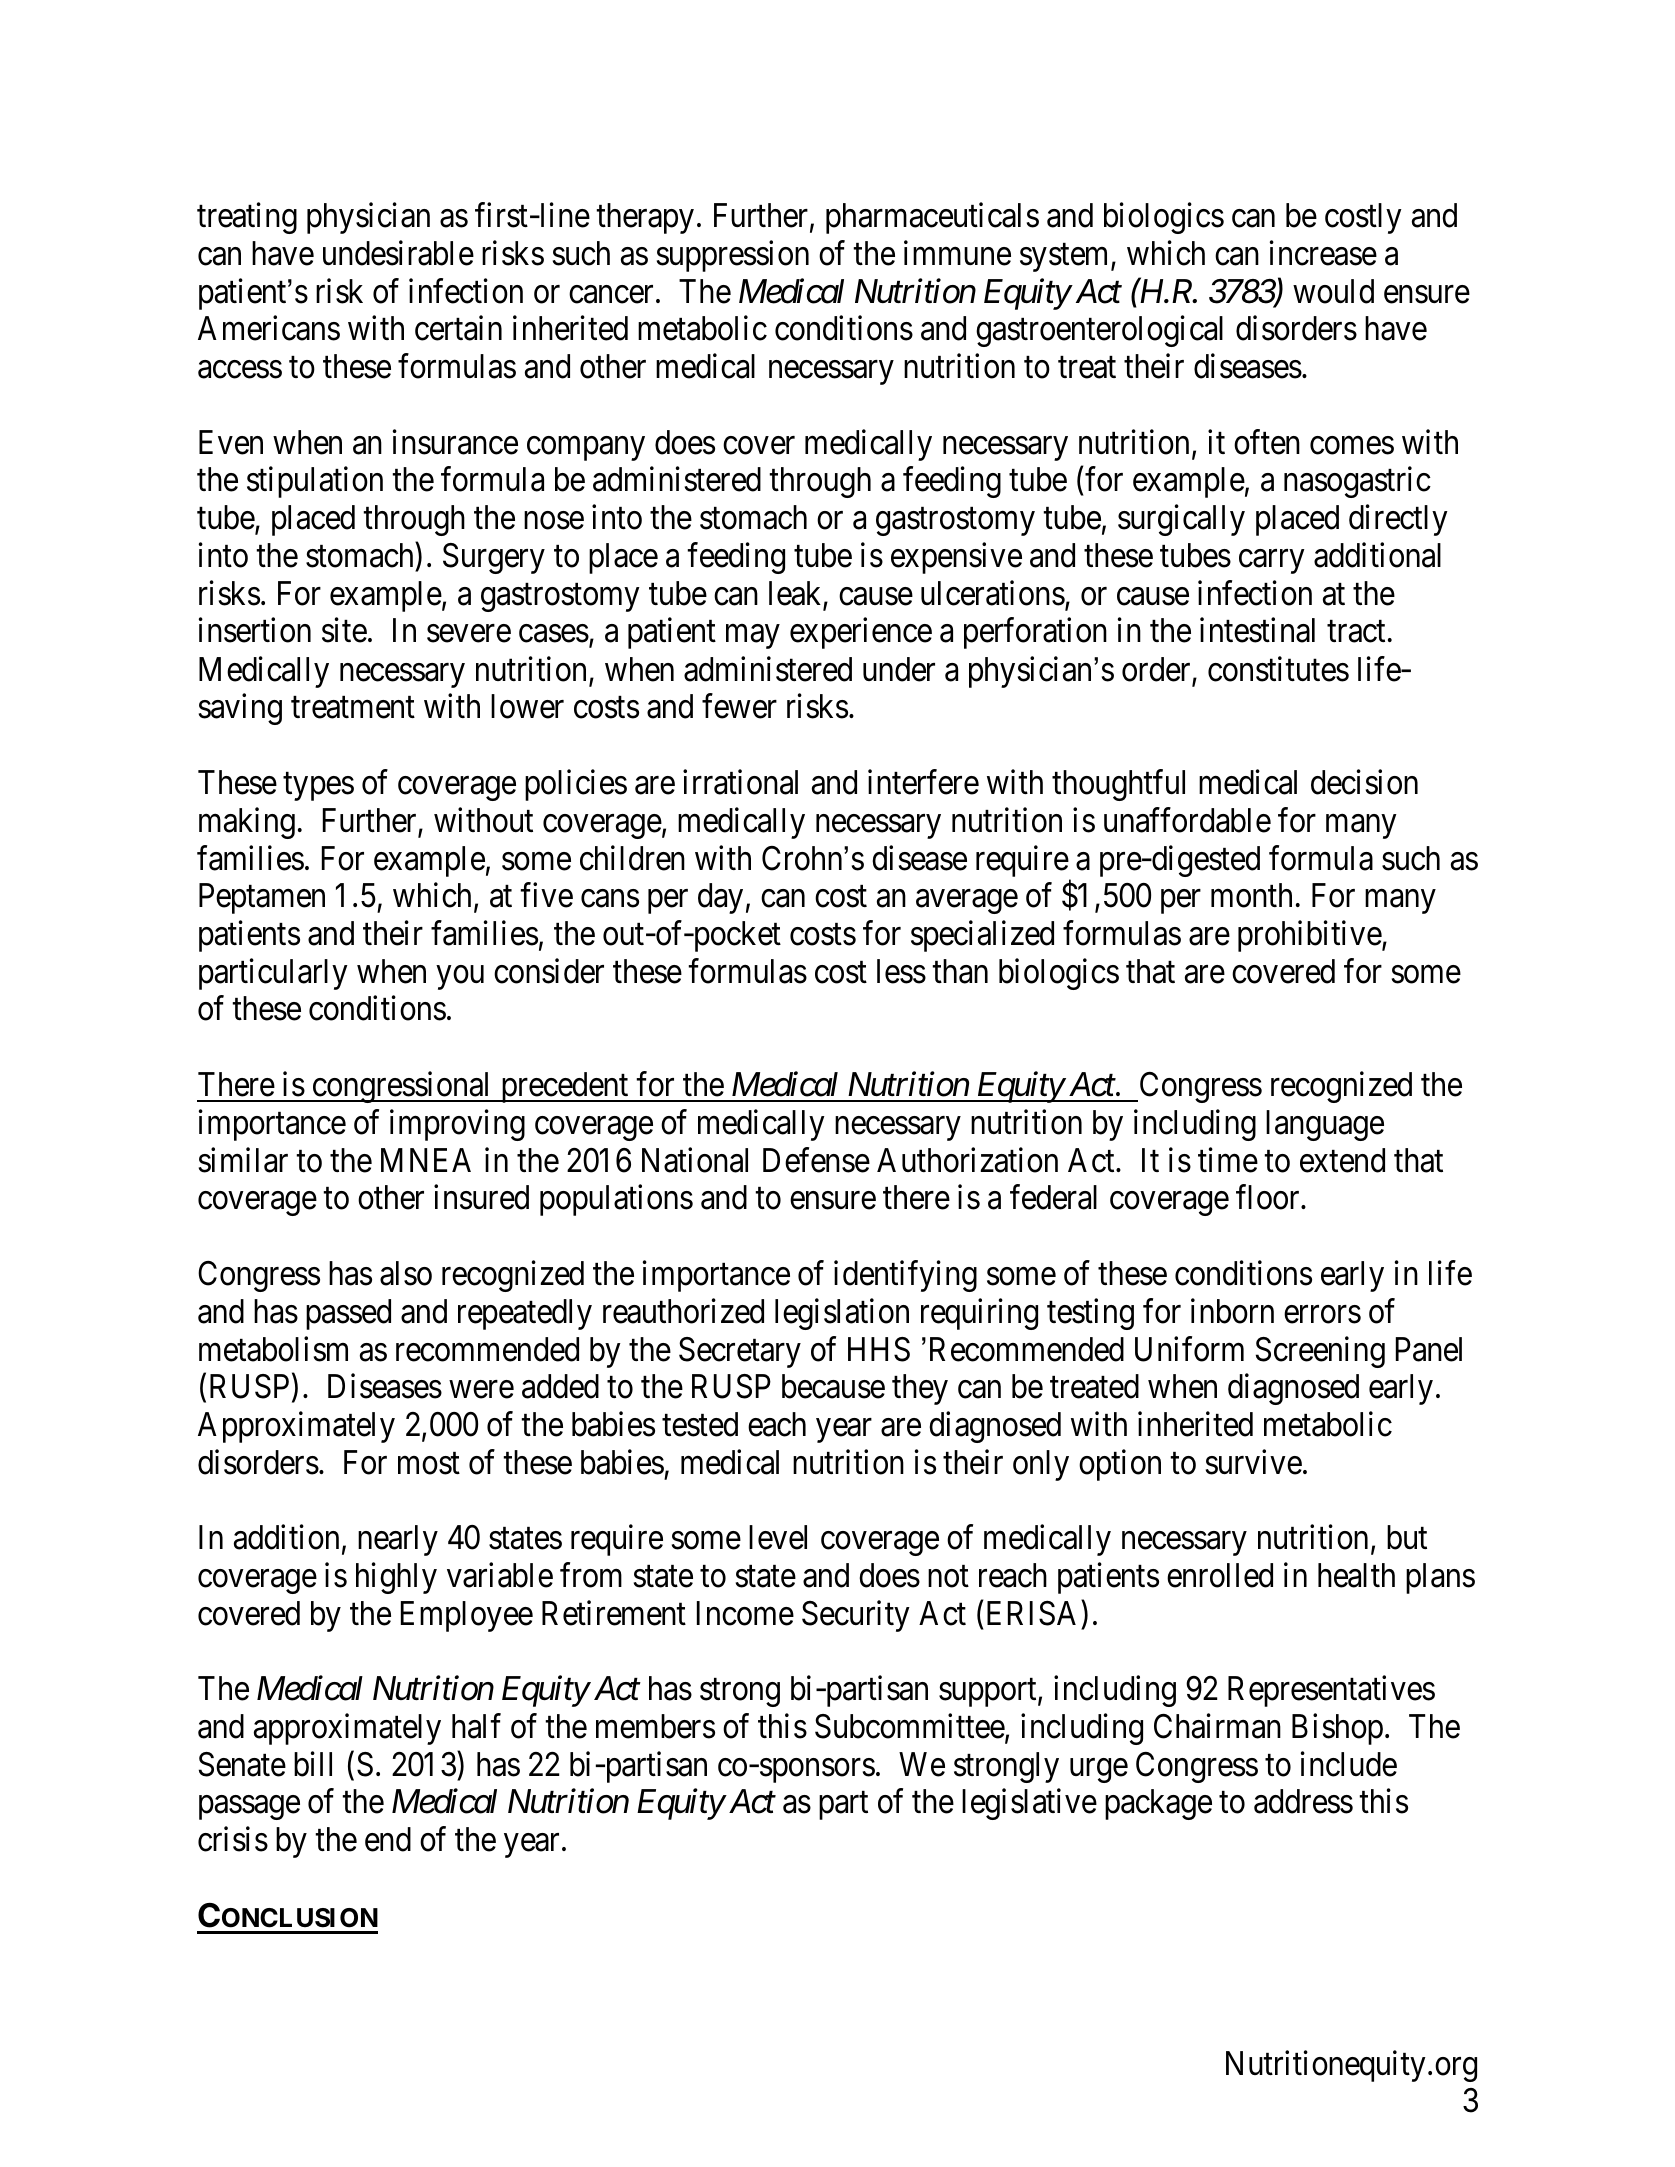 This screenshot has height=2167, width=1675. I want to click on suppression, so click(733, 256).
